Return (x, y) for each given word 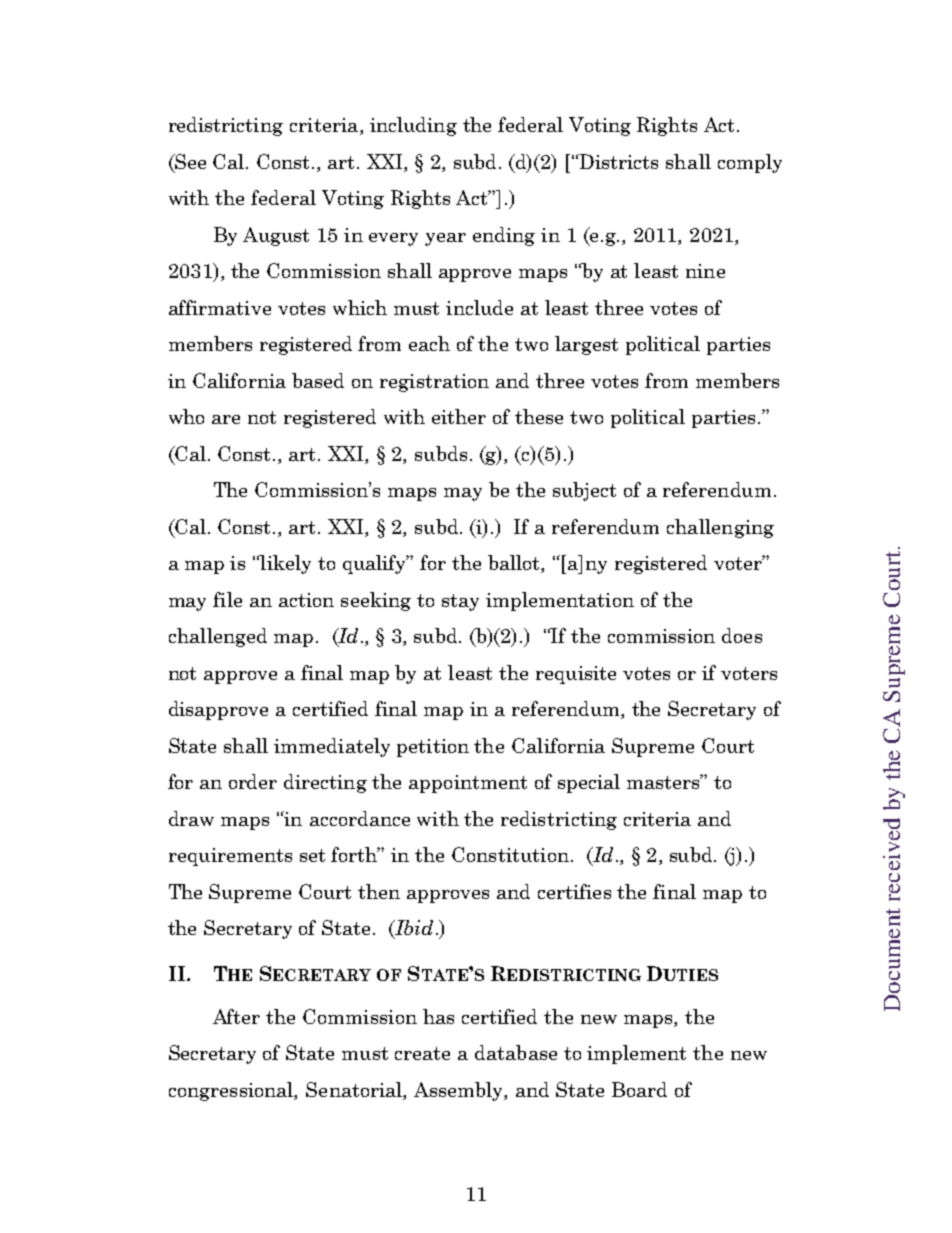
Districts (617, 161)
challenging (720, 528)
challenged (218, 637)
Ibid (413, 929)
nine (705, 271)
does (742, 635)
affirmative (220, 307)
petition (433, 748)
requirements (230, 857)
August (276, 236)
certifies (574, 891)
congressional (232, 1091)
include (479, 307)
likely (284, 564)
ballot (515, 564)
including (413, 126)
